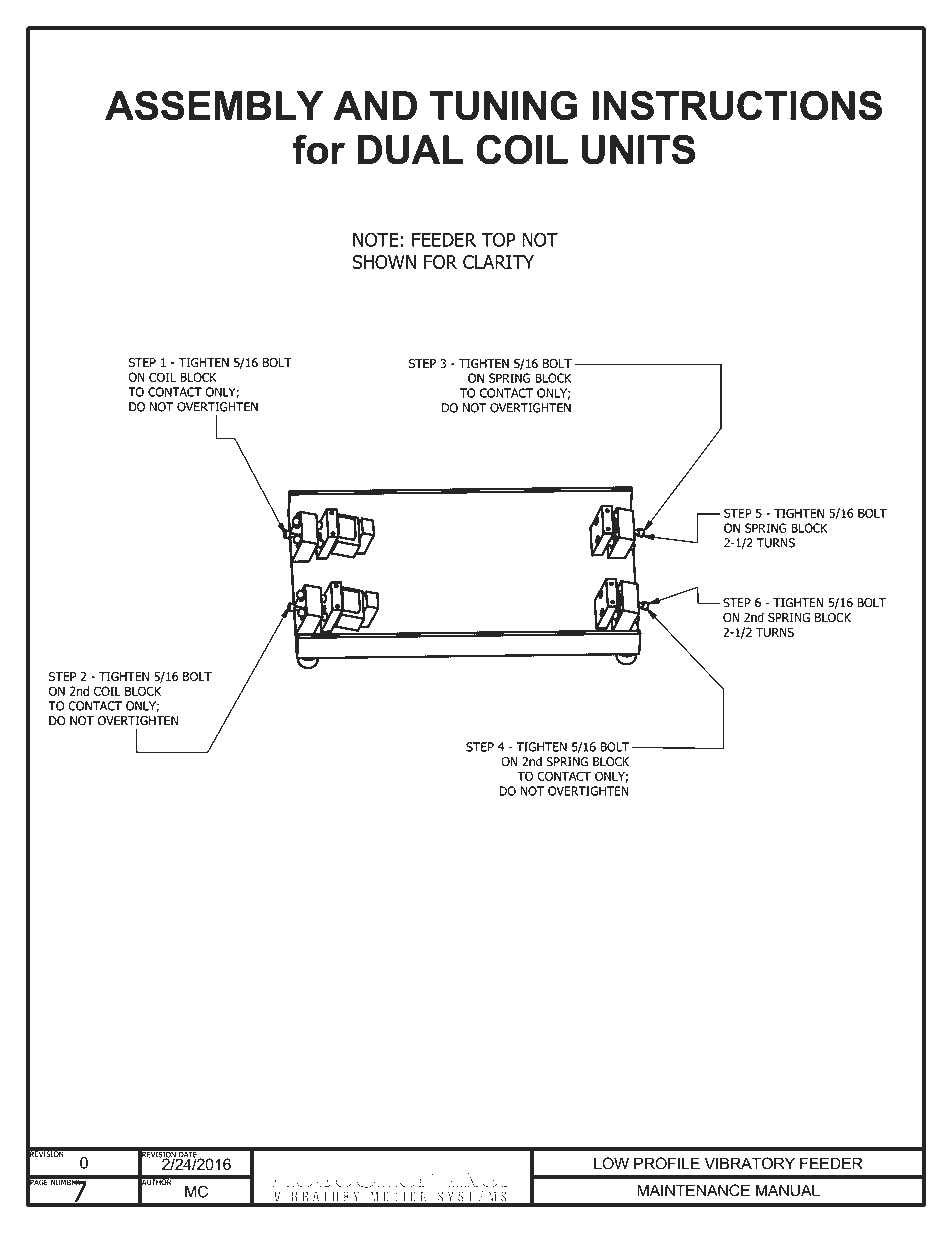 The width and height of the page is (952, 1233). I want to click on ASSEMBLY, so click(214, 106).
